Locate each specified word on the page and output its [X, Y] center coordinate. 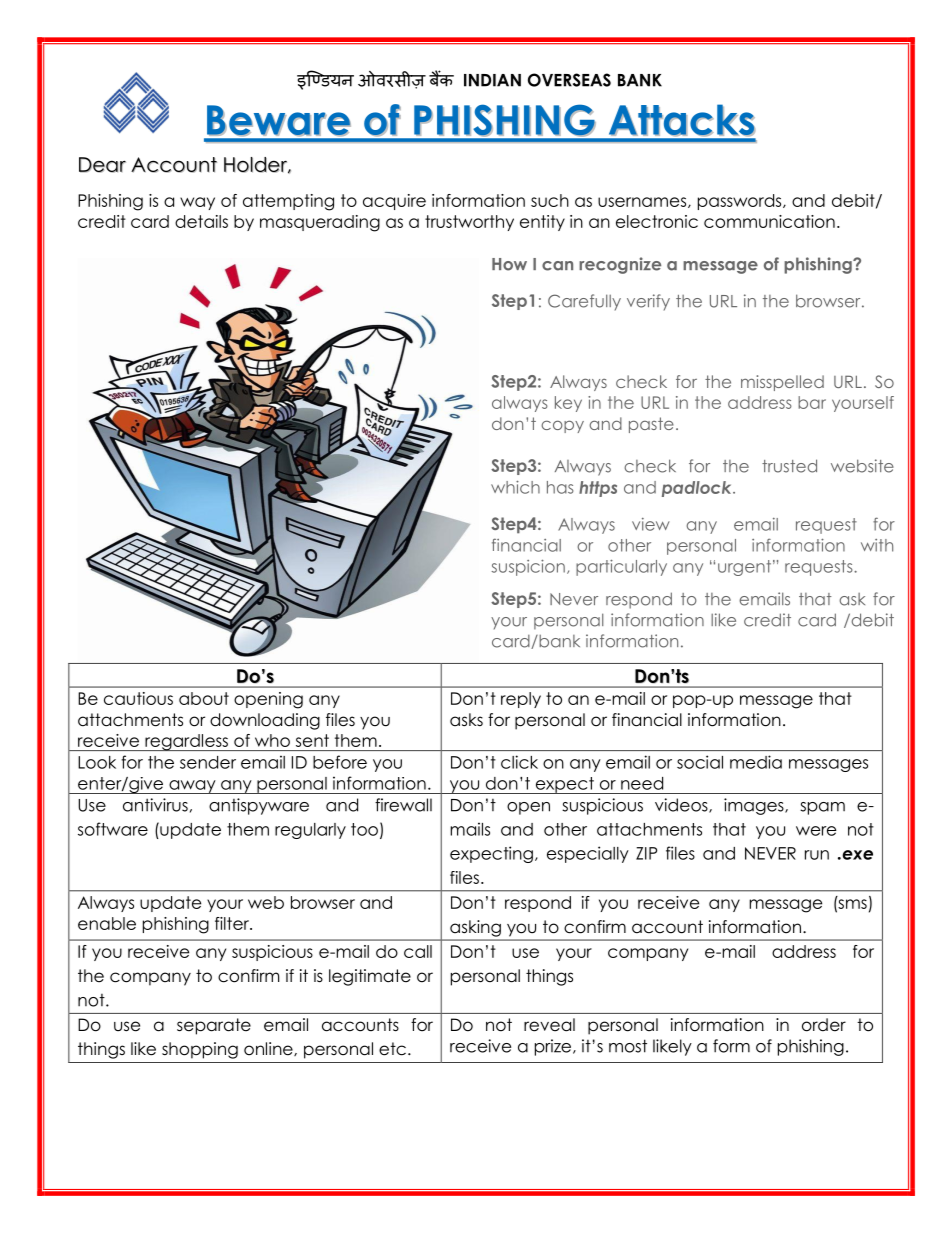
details [201, 221]
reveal [549, 1025]
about [204, 698]
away [192, 787]
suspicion [528, 567]
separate [214, 1026]
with [877, 545]
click [519, 762]
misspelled [782, 383]
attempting [288, 202]
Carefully [584, 302]
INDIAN [492, 80]
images [755, 806]
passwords [741, 202]
